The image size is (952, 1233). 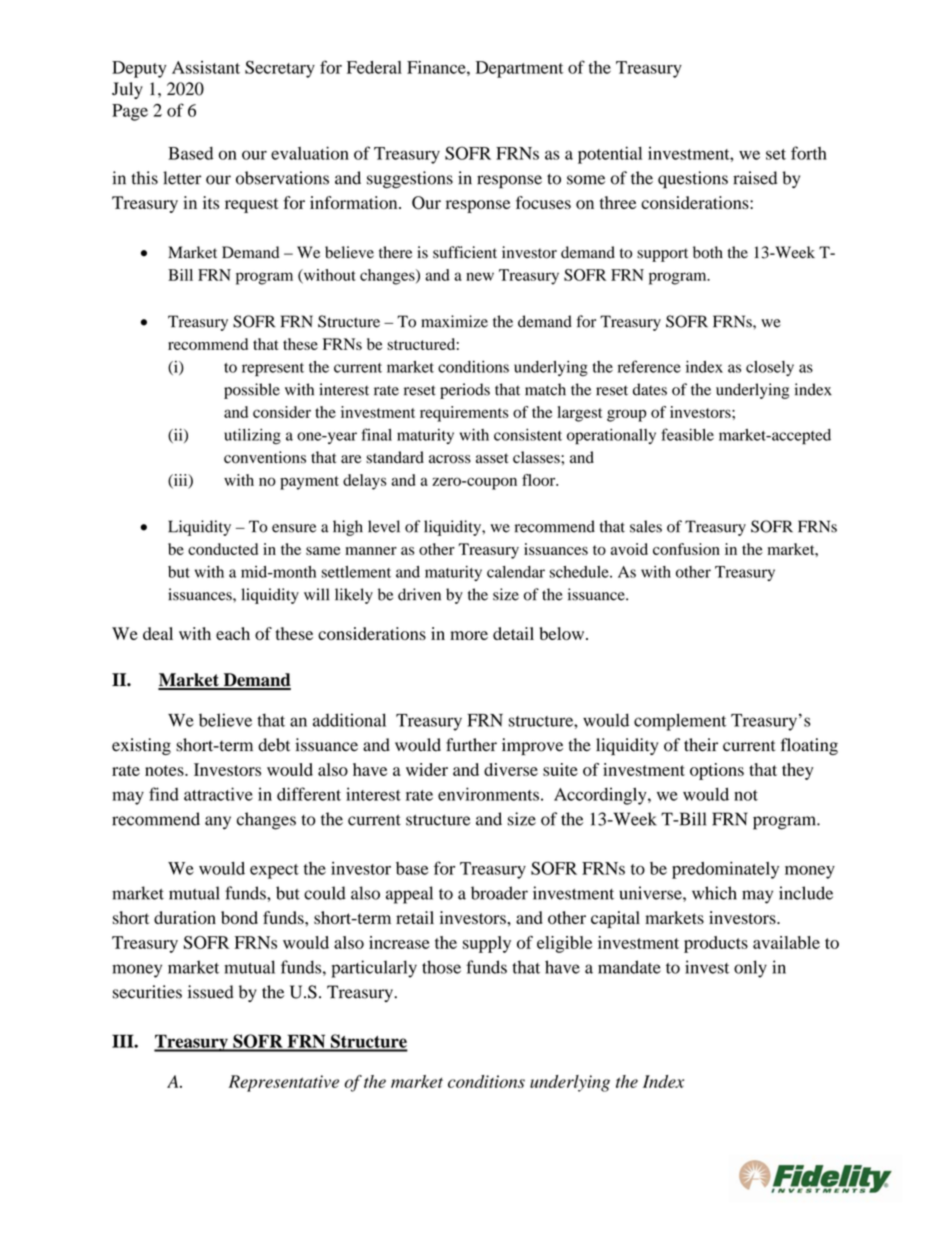 What do you see at coordinates (233, 633) in the screenshot?
I see `each` at bounding box center [233, 633].
